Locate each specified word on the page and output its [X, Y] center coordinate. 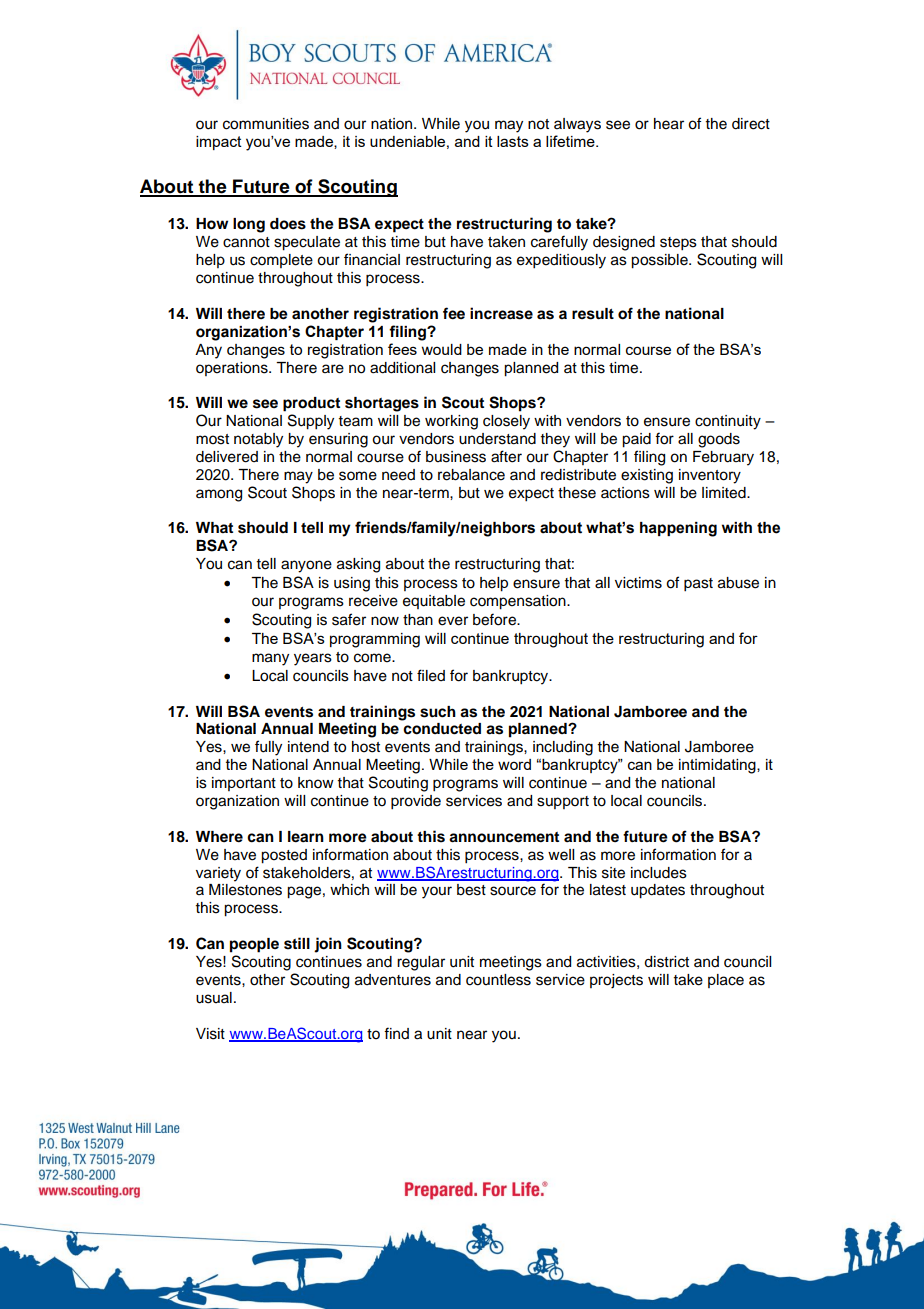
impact [219, 143]
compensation [519, 602]
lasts [513, 141]
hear [669, 124]
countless [498, 980]
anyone [306, 566]
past [698, 585]
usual [214, 998]
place [726, 981]
